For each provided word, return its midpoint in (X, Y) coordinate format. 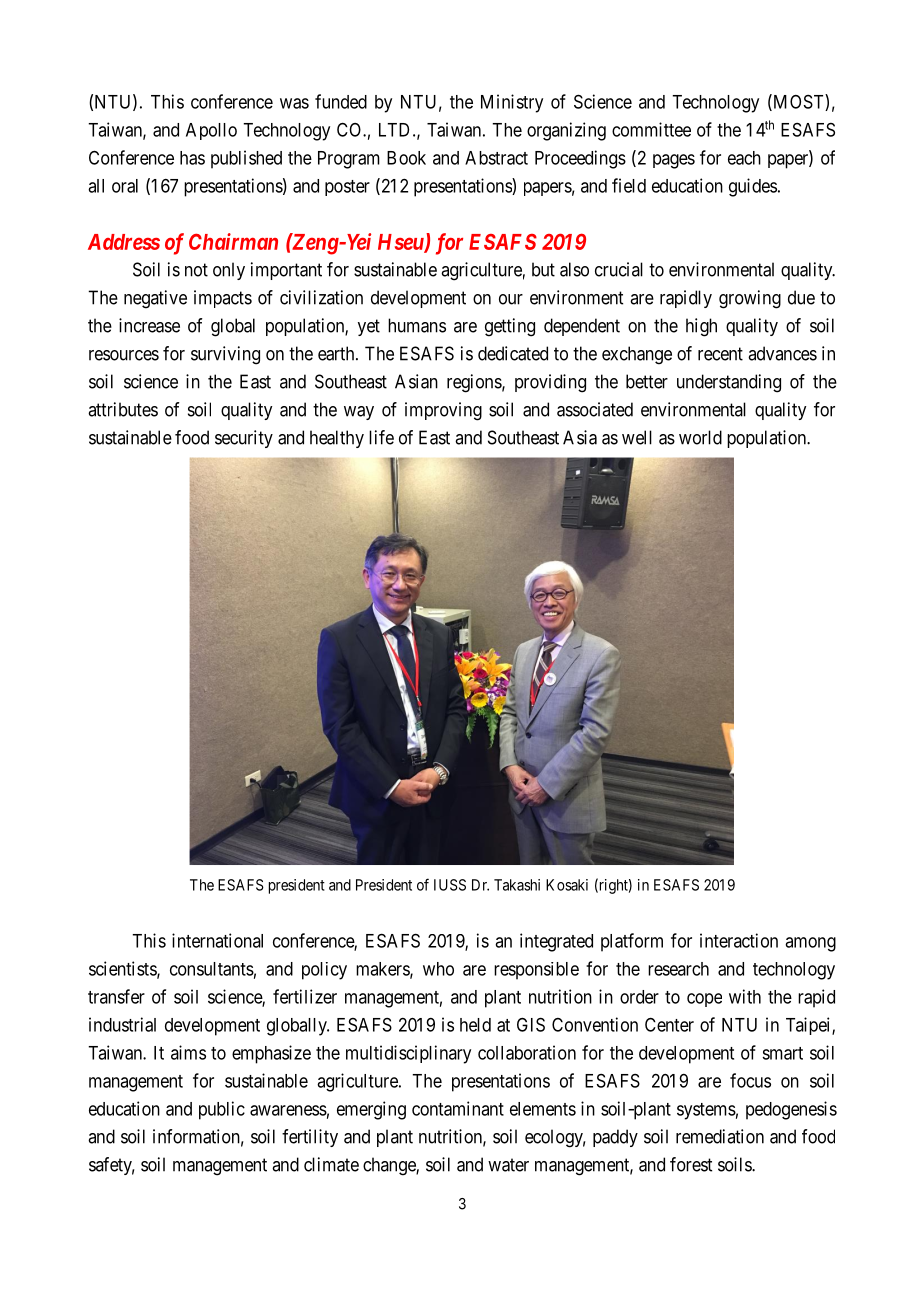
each (744, 158)
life (381, 437)
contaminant (458, 1108)
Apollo (211, 131)
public (222, 1110)
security (244, 439)
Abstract (496, 158)
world (700, 437)
